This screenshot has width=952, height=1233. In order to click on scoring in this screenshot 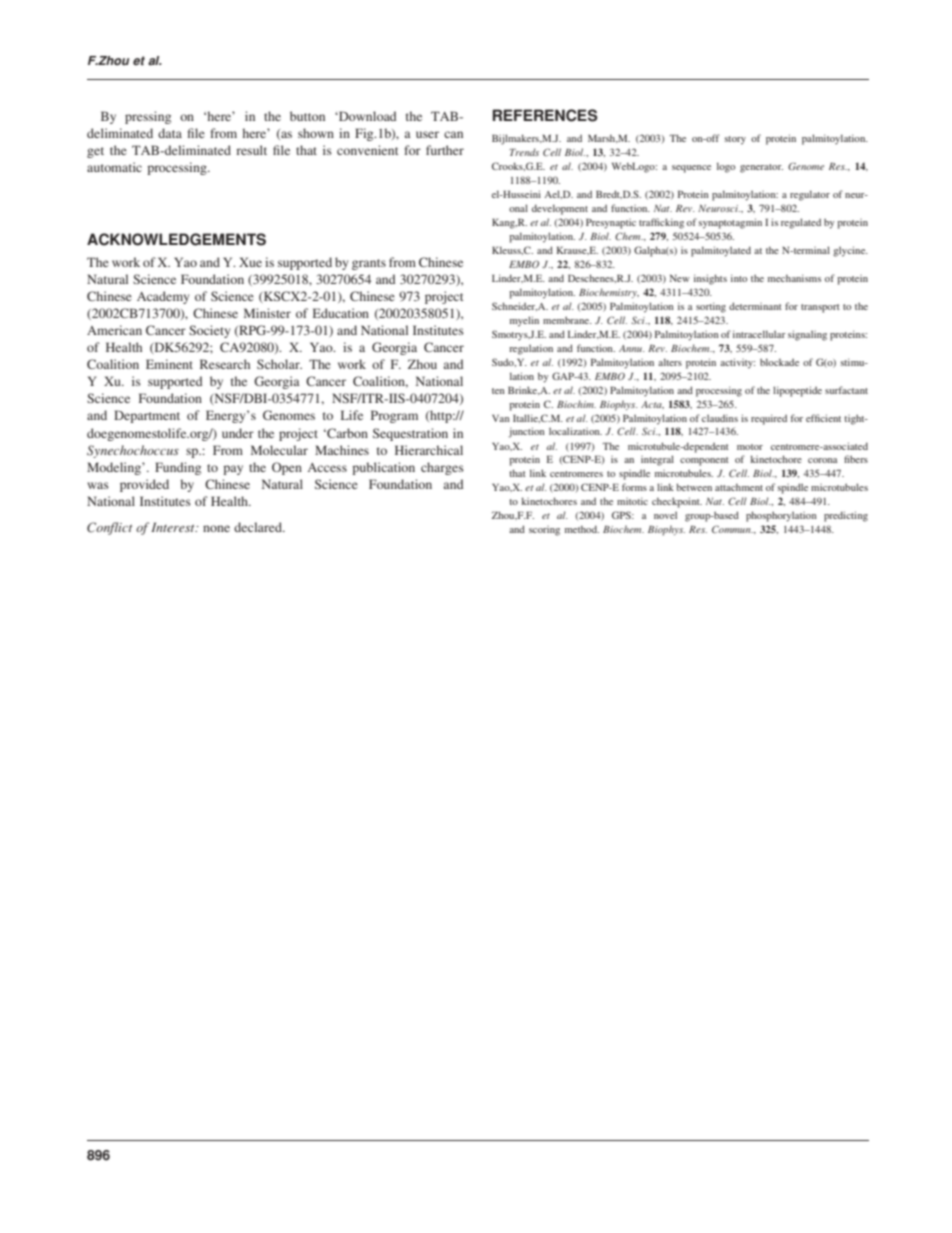, I will do `click(544, 531)`.
